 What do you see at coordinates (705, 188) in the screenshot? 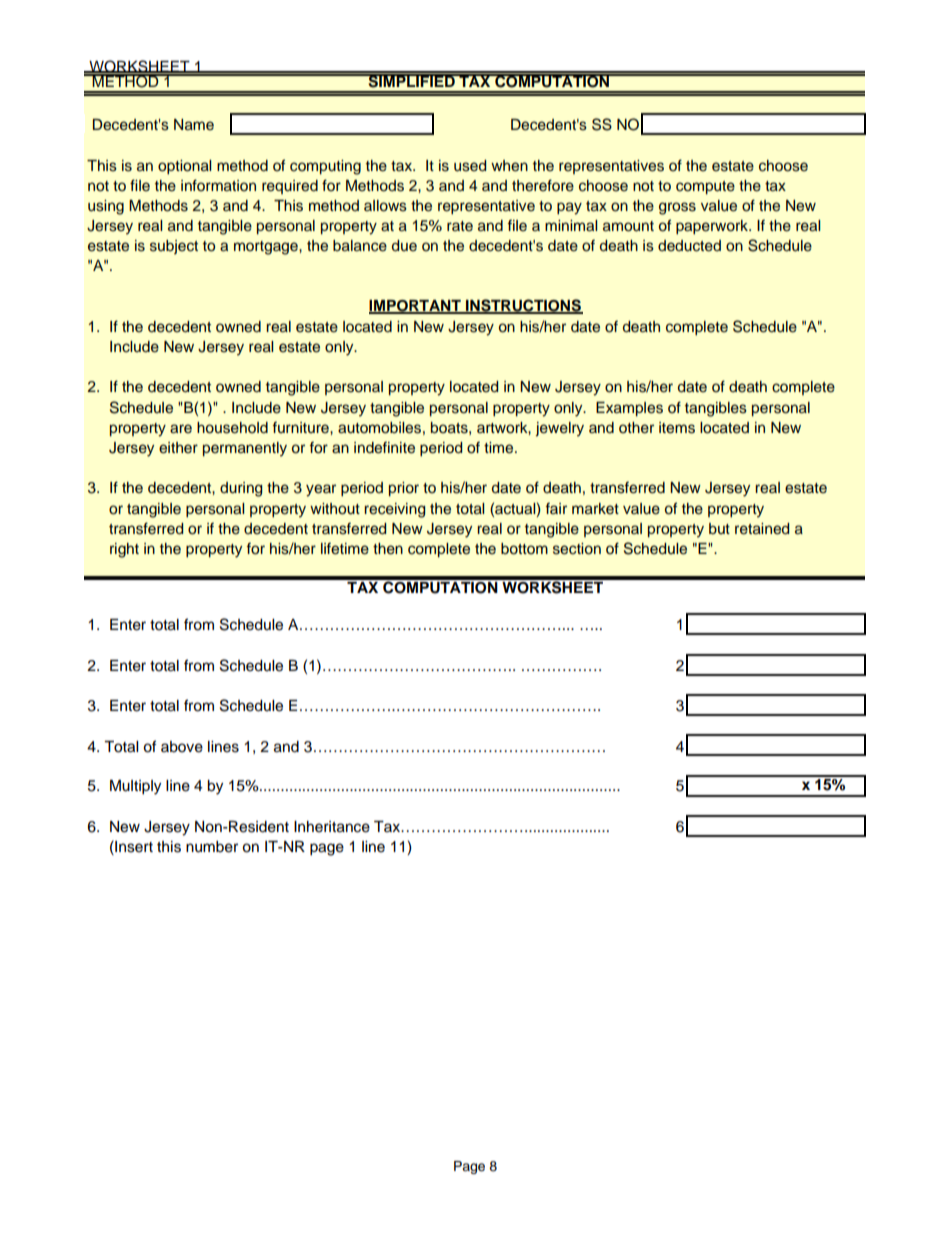
I see `compute` at bounding box center [705, 188].
